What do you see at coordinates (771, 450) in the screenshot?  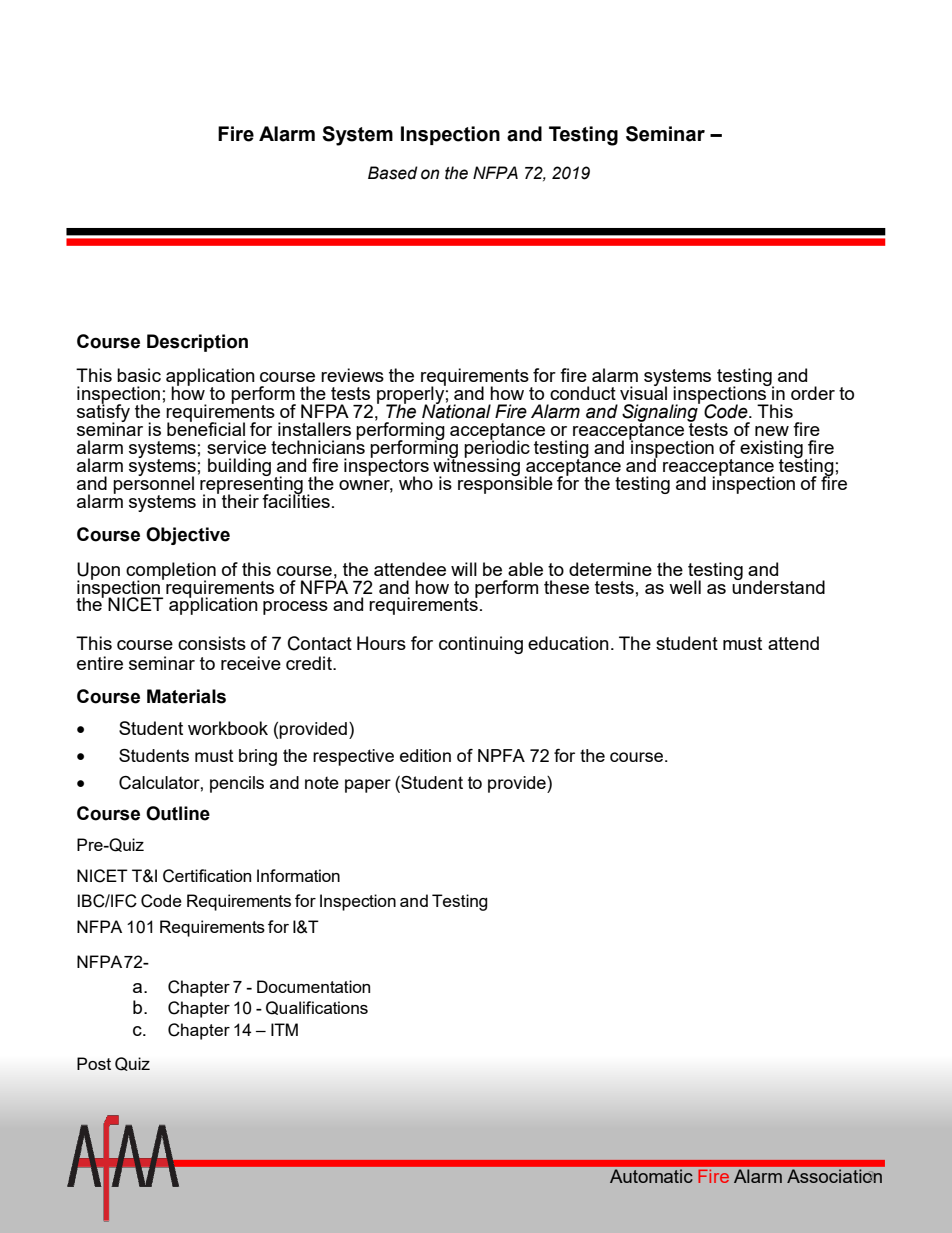 I see `existing` at bounding box center [771, 450].
